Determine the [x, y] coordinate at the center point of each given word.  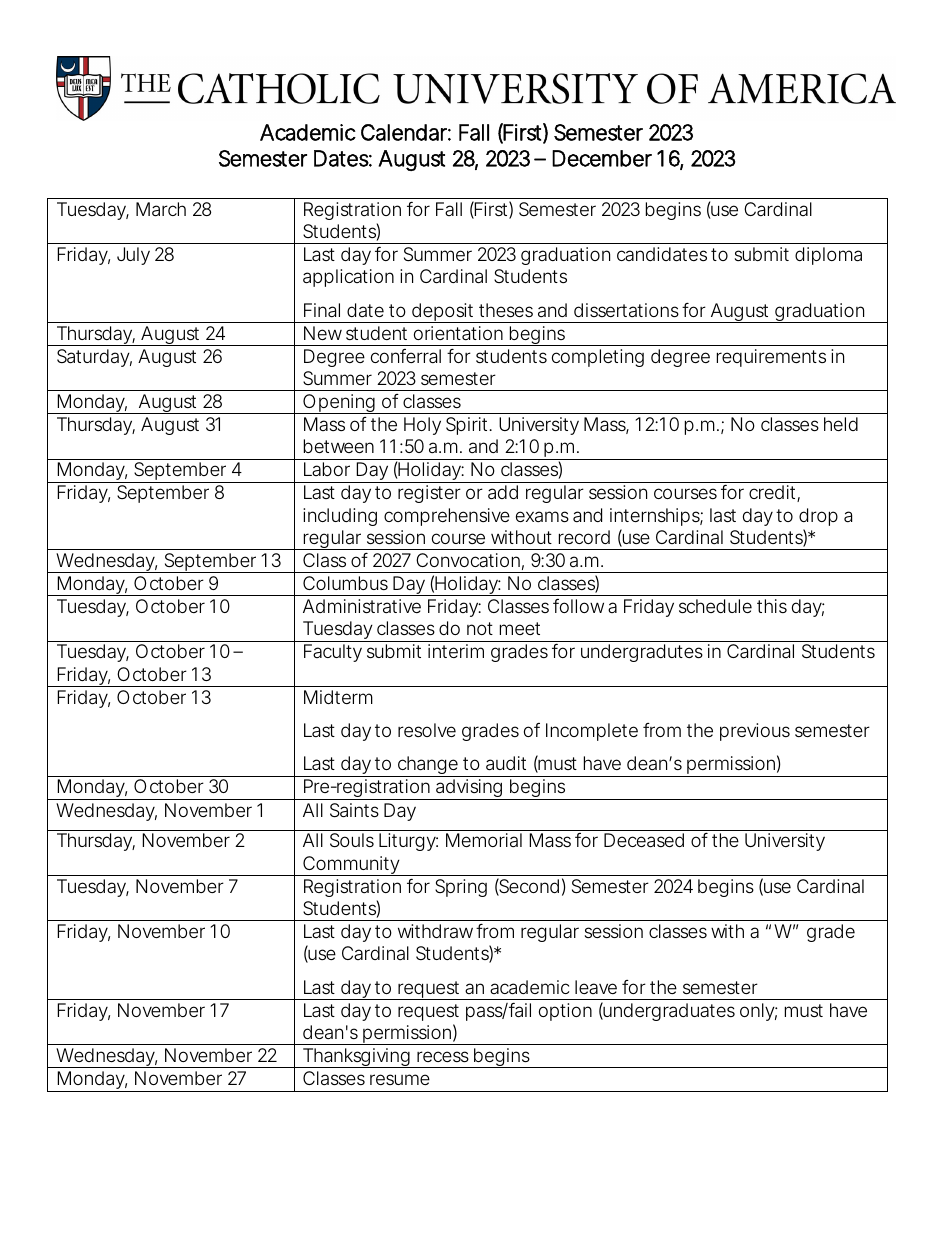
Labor [327, 469]
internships [655, 517]
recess [443, 1056]
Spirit [468, 426]
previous [755, 732]
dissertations [626, 310]
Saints [354, 810]
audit [506, 763]
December [602, 158]
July [133, 256]
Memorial [484, 840]
